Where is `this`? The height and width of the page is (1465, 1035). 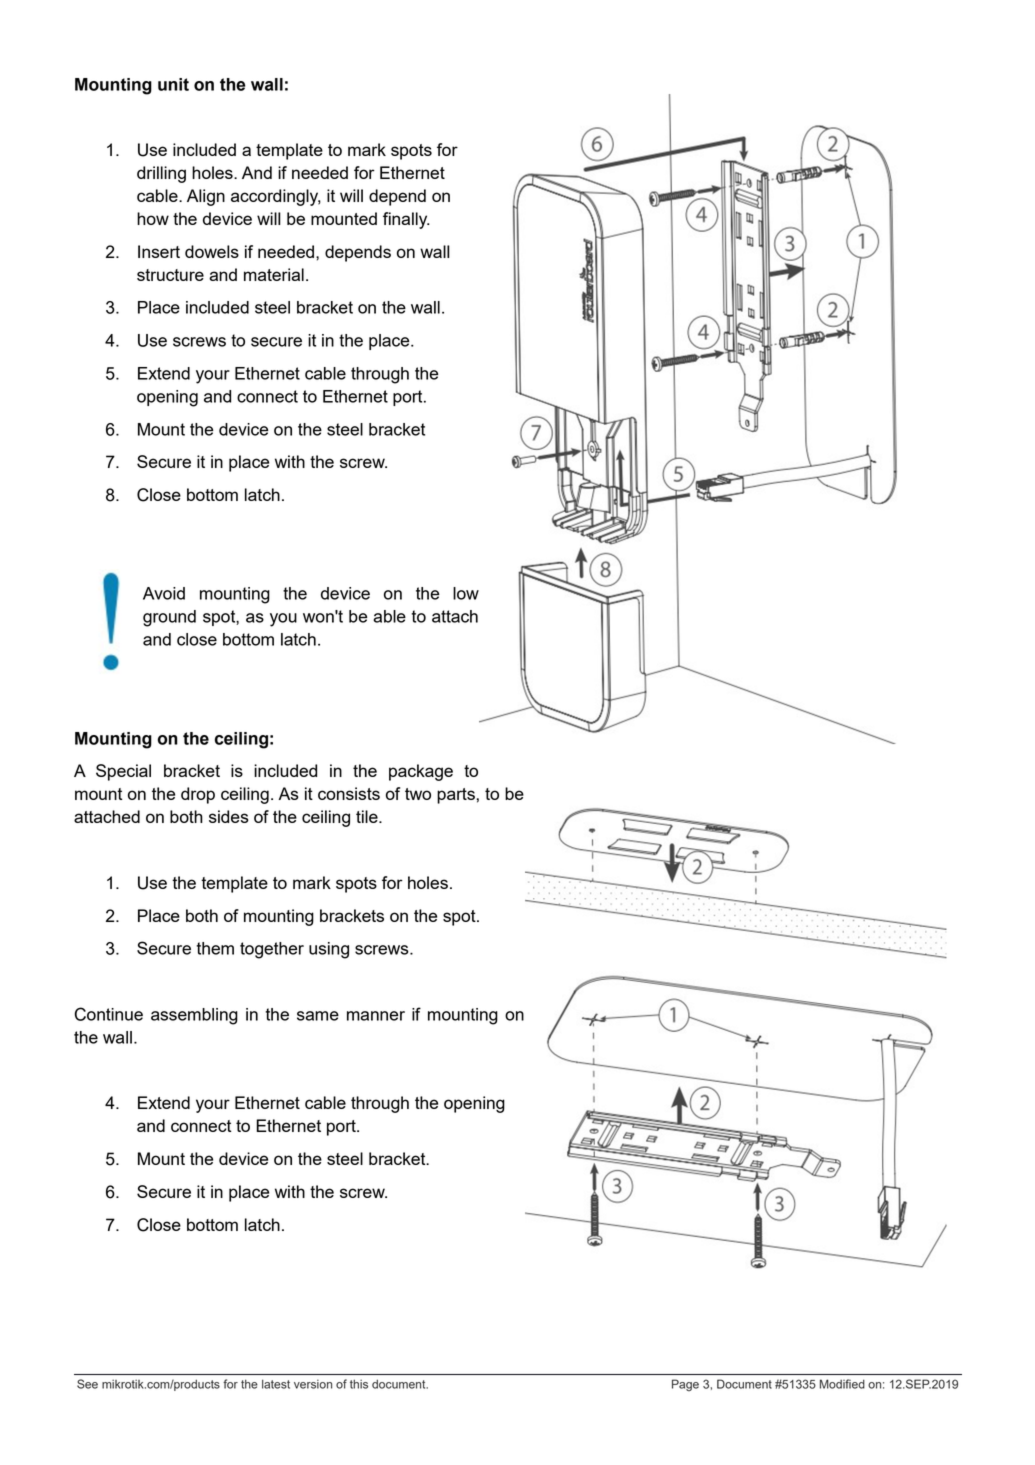 this is located at coordinates (359, 1384).
